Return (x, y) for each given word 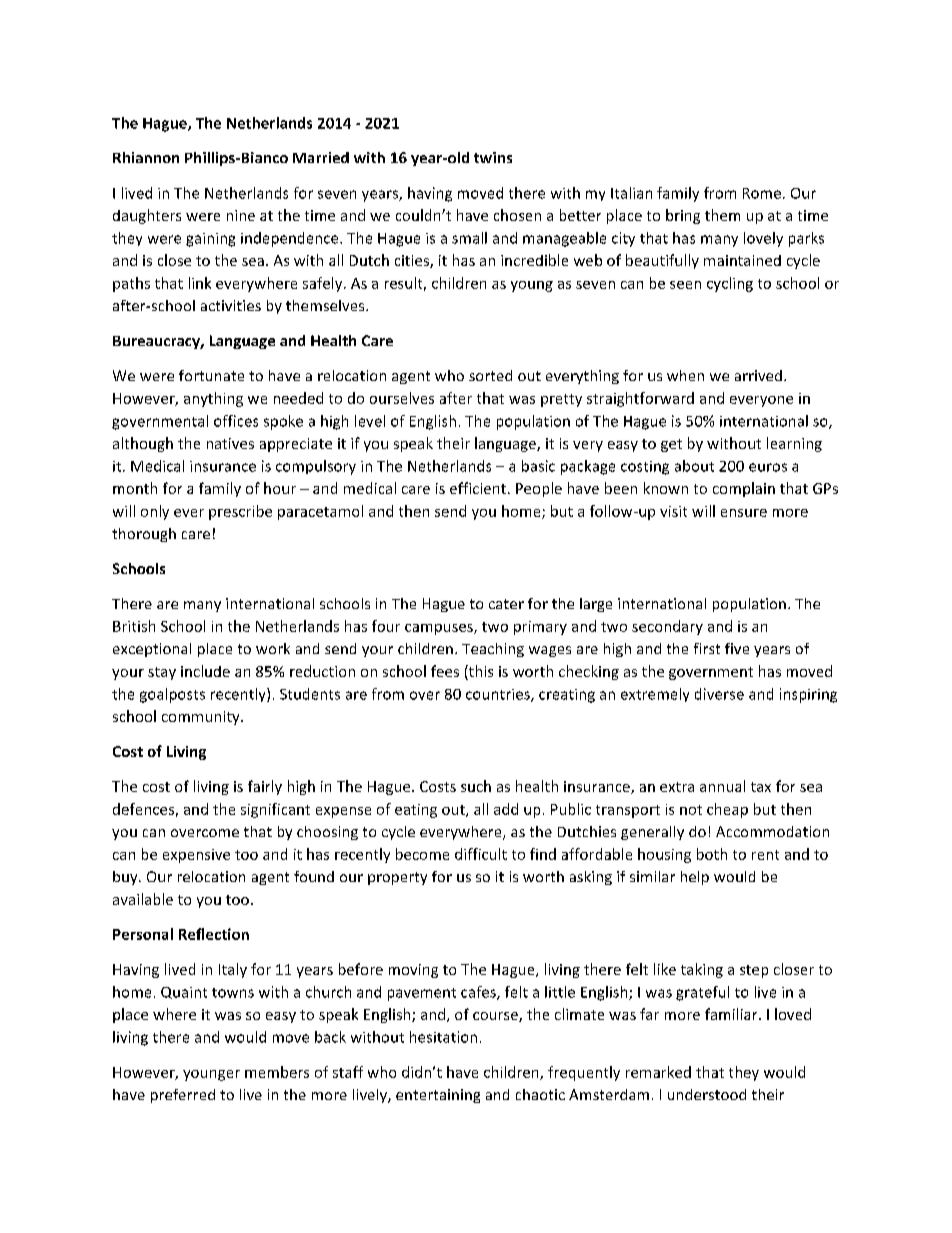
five (737, 648)
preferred (183, 1096)
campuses (440, 629)
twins (493, 157)
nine (241, 215)
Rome (762, 193)
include (205, 671)
